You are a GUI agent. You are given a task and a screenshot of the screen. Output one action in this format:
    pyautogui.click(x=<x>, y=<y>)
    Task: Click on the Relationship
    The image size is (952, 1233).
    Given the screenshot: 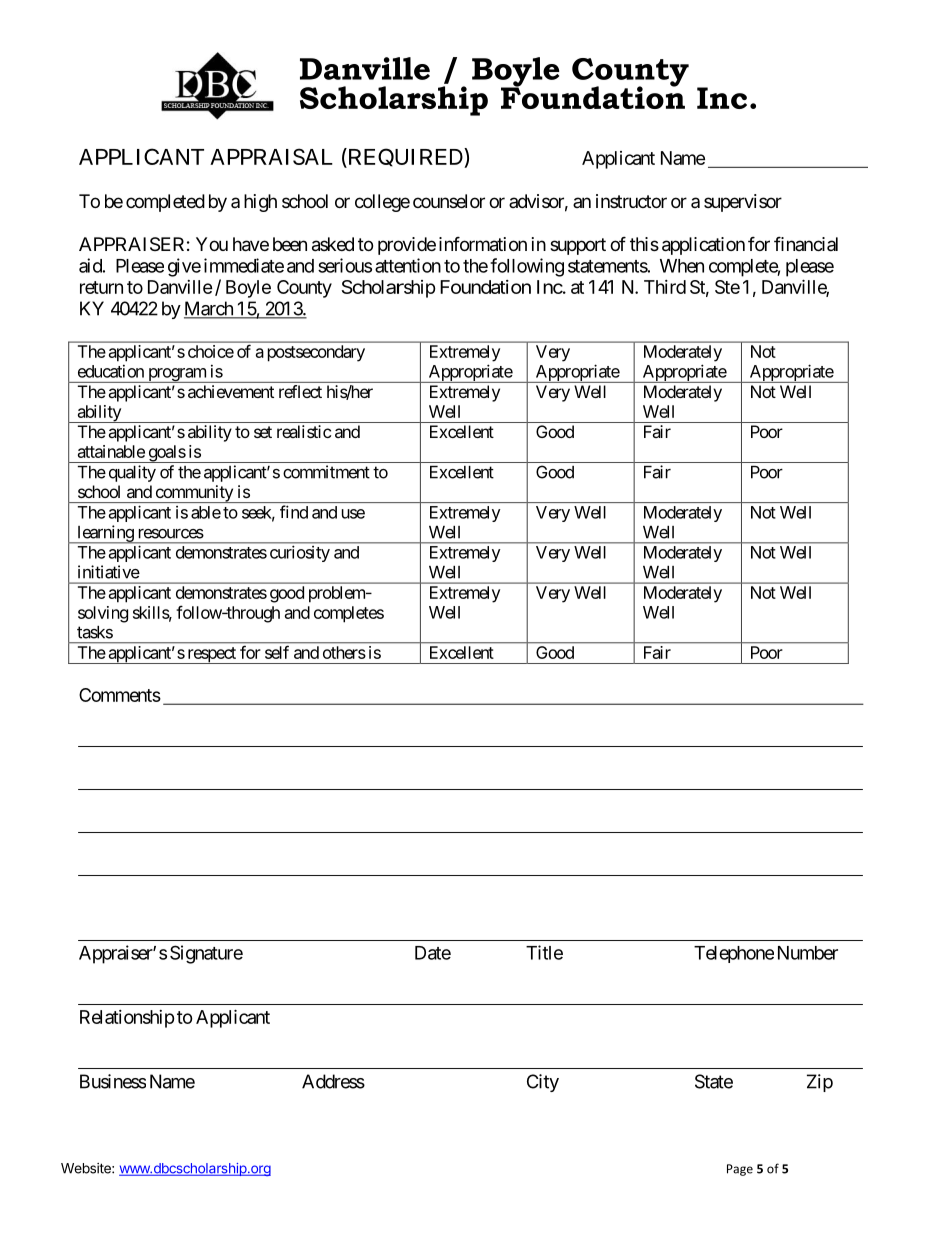 What is the action you would take?
    pyautogui.click(x=127, y=1019)
